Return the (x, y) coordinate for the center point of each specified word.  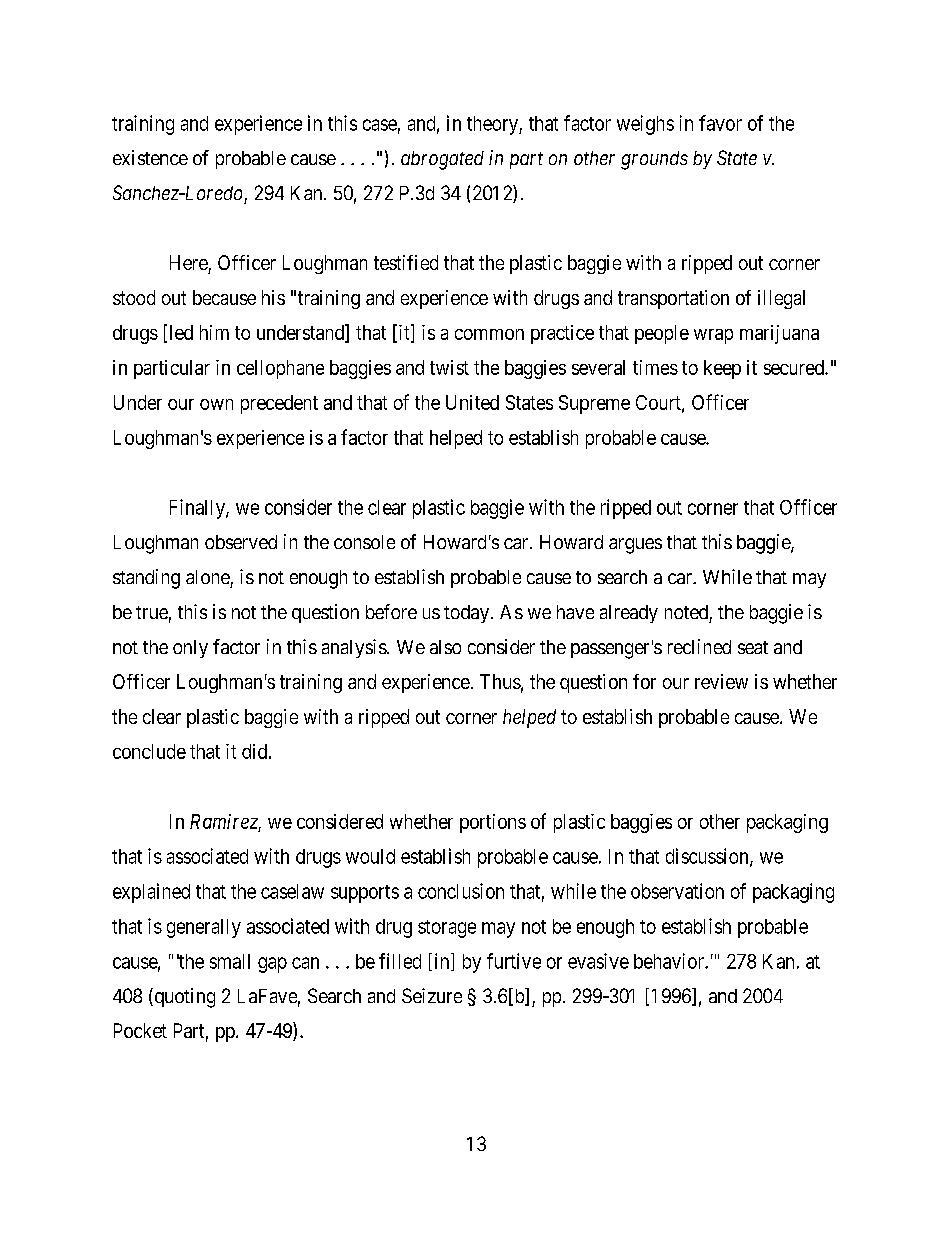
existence (150, 157)
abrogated (442, 160)
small (230, 961)
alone (208, 577)
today (468, 614)
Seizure (432, 995)
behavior (670, 961)
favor (720, 123)
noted (686, 612)
